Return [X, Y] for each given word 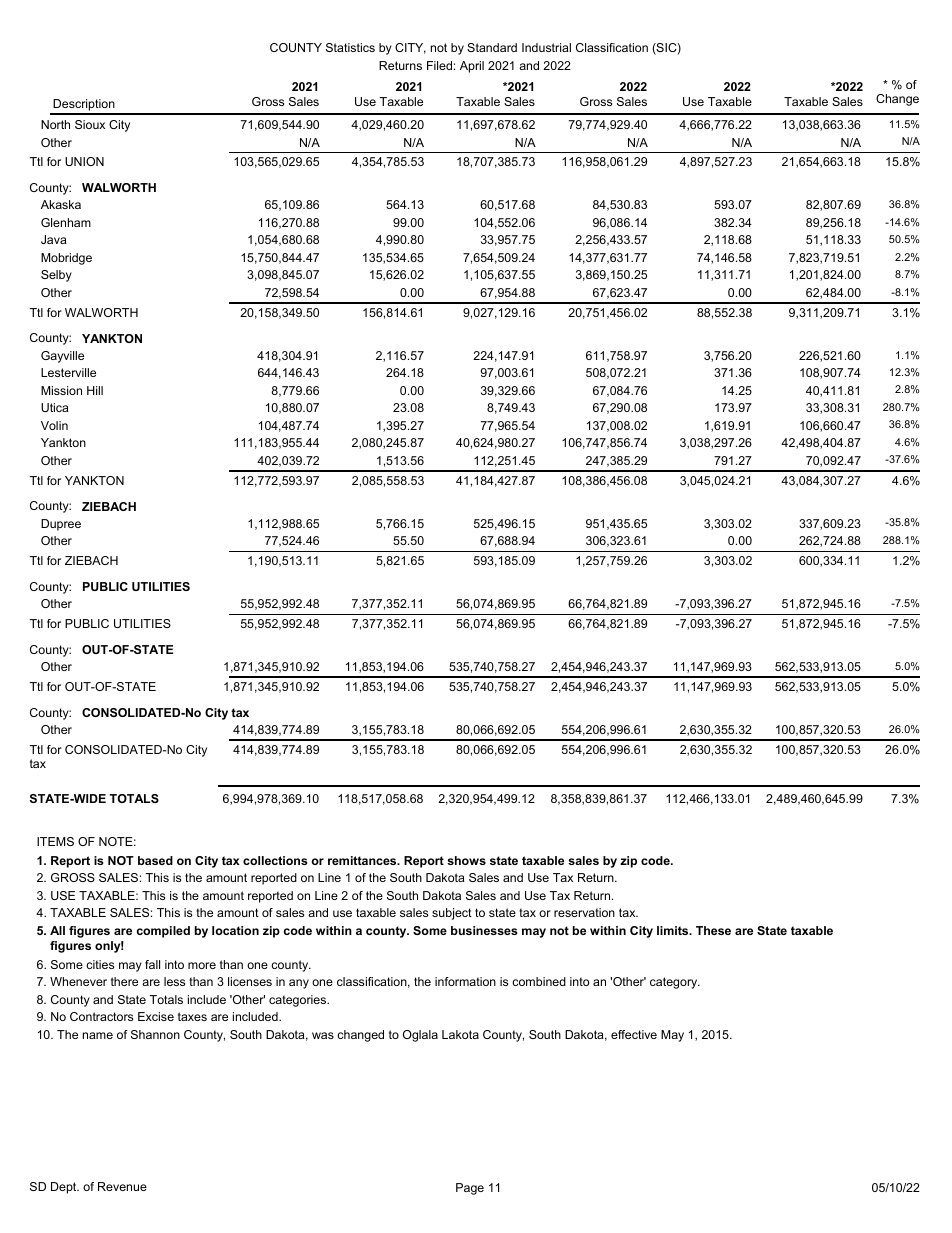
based [155, 860]
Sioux [90, 124]
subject [452, 914]
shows [466, 860]
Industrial [546, 47]
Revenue [122, 1186]
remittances [363, 860]
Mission [61, 390]
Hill [95, 390]
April [472, 67]
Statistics [350, 47]
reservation [584, 912]
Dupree [61, 525]
